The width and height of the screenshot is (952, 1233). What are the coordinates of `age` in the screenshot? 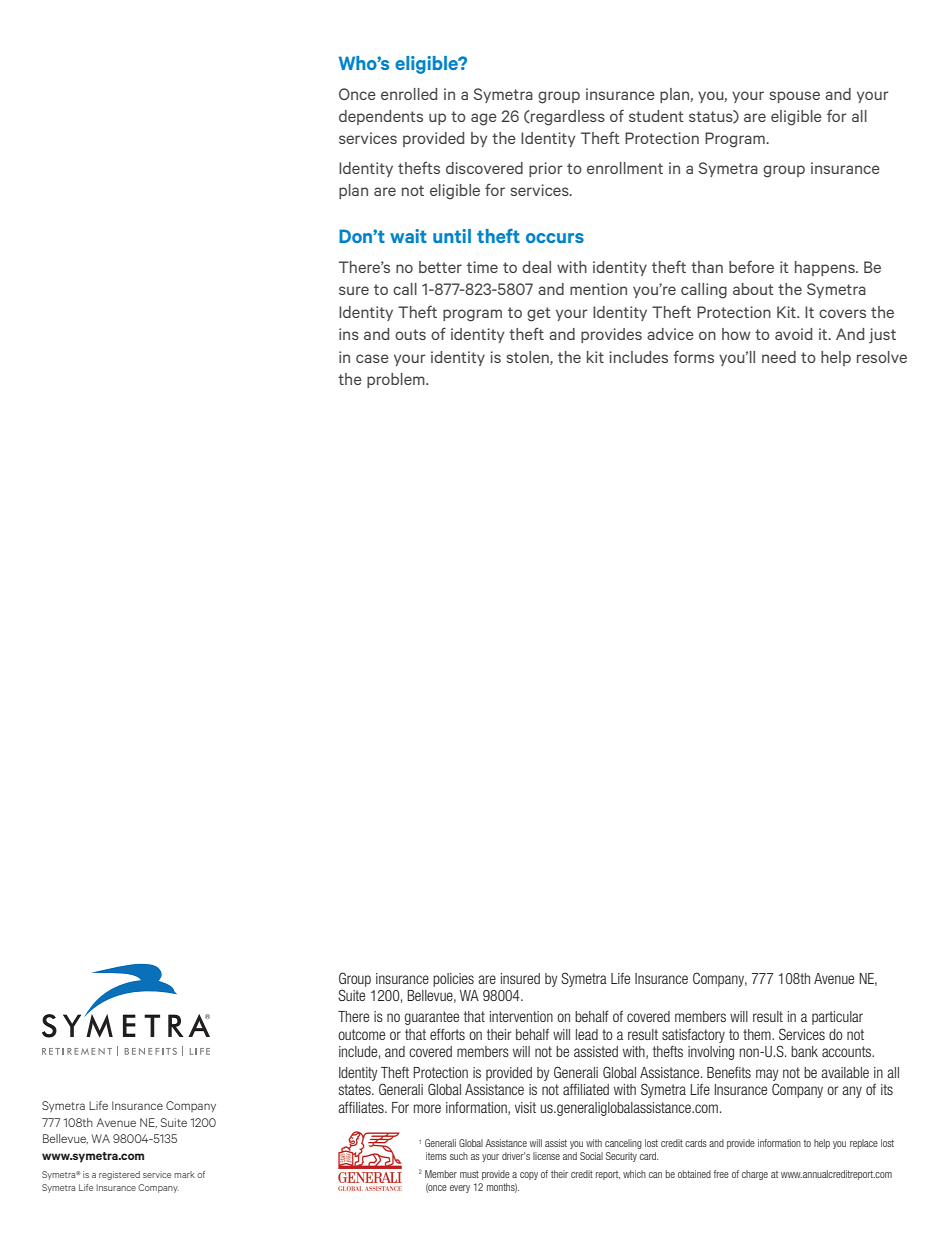 It's located at (484, 119).
